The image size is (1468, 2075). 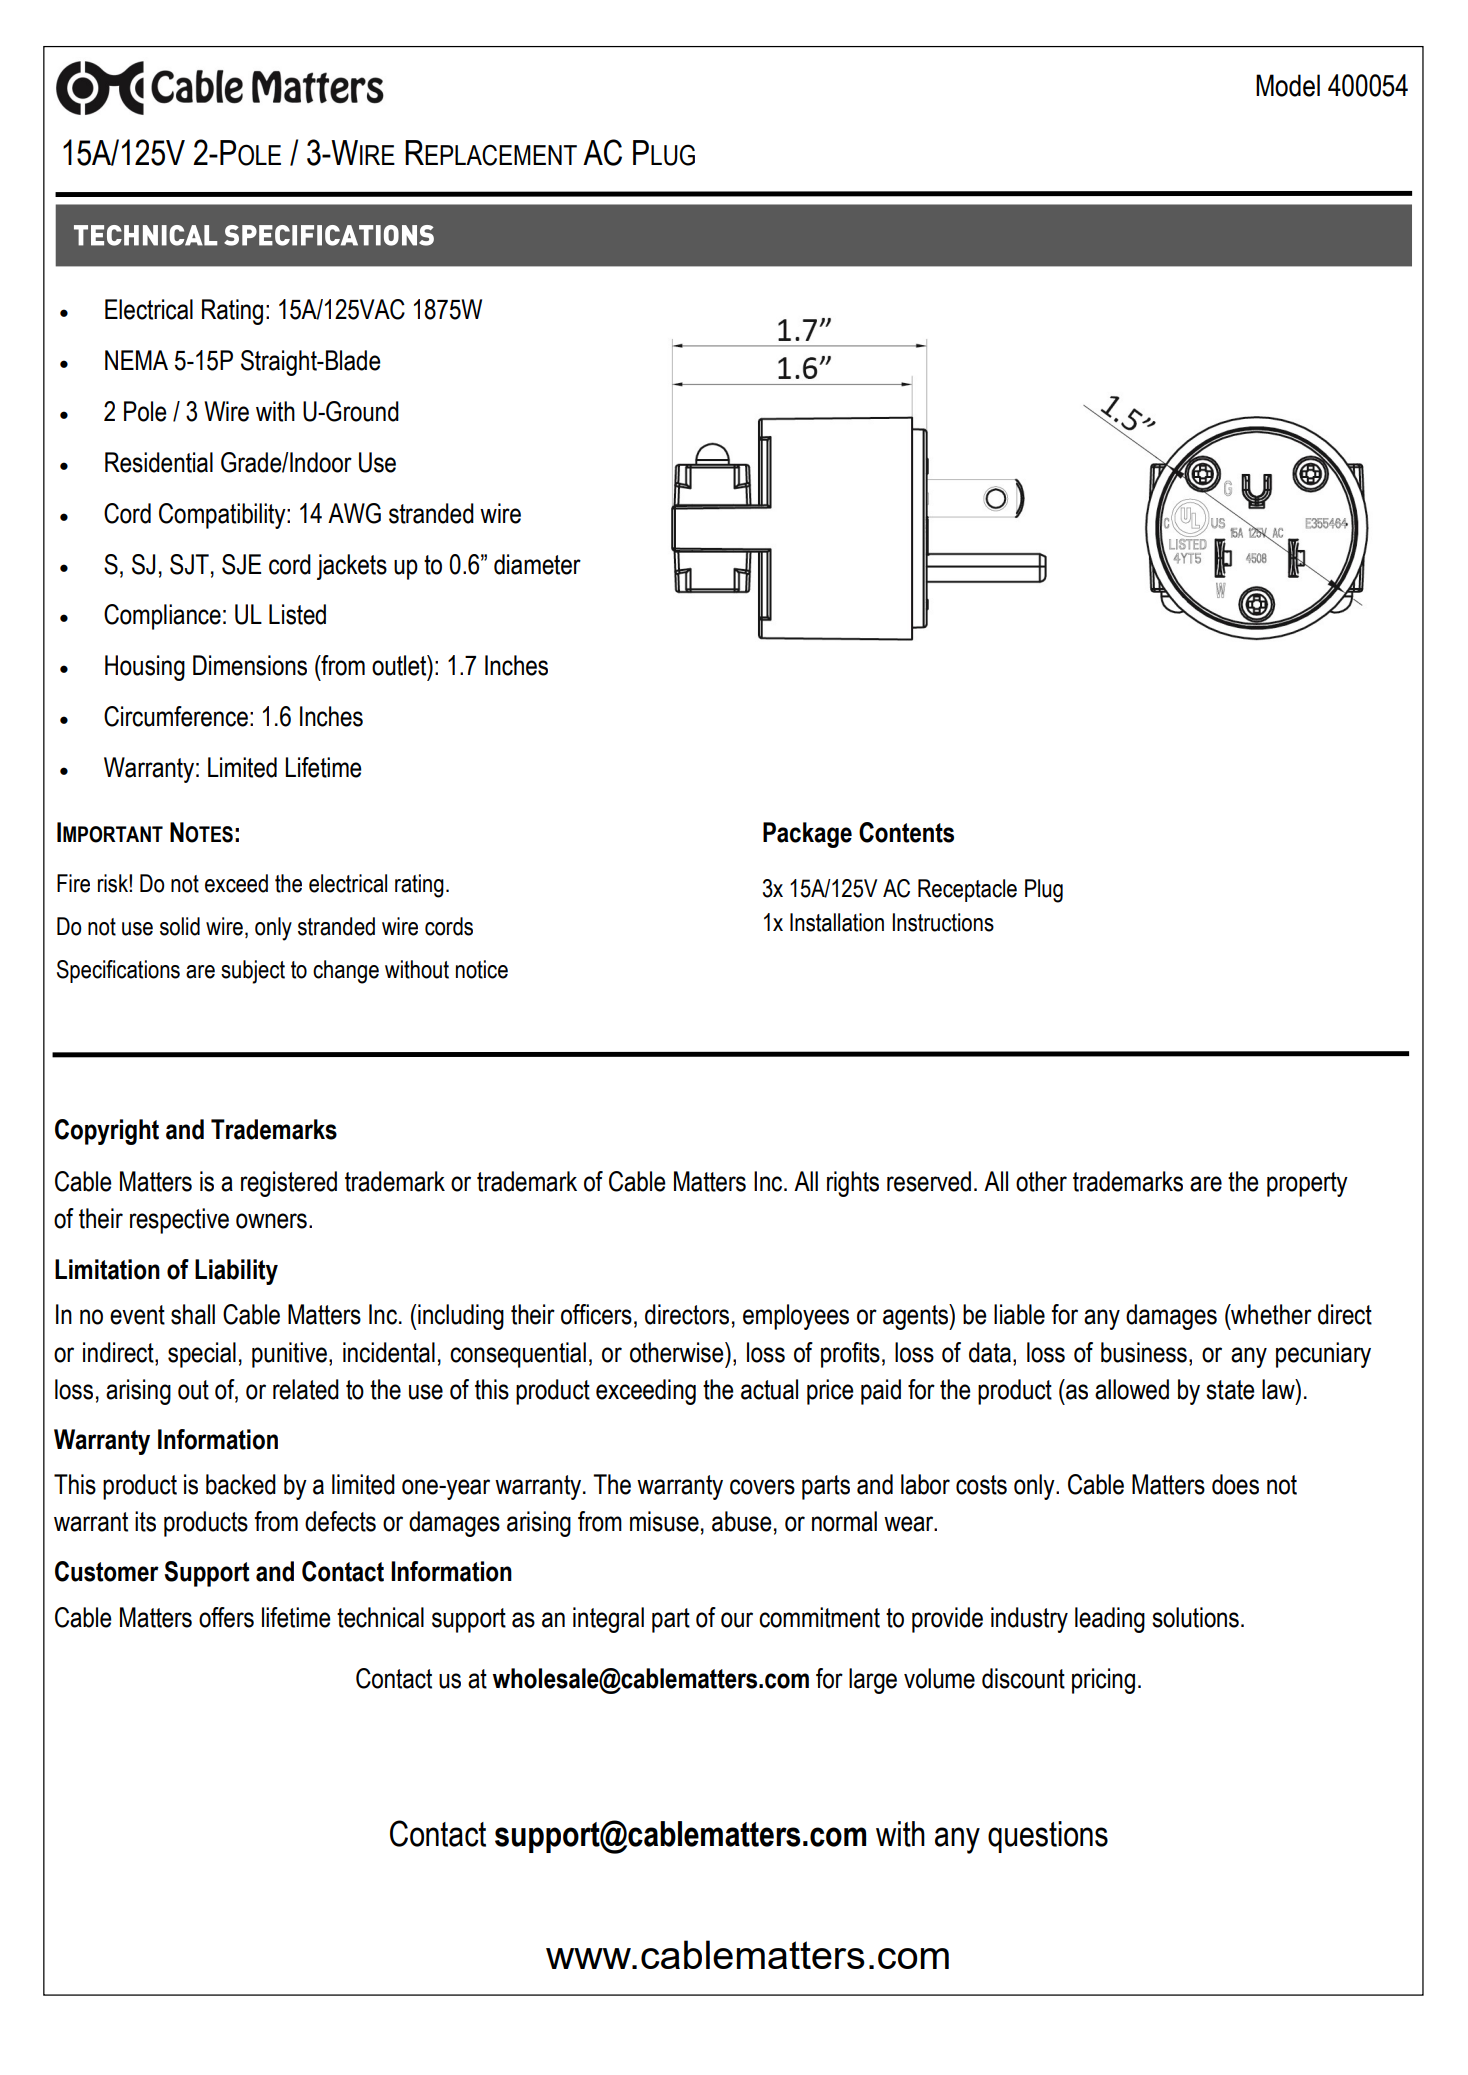 I want to click on Model, so click(x=1288, y=85).
